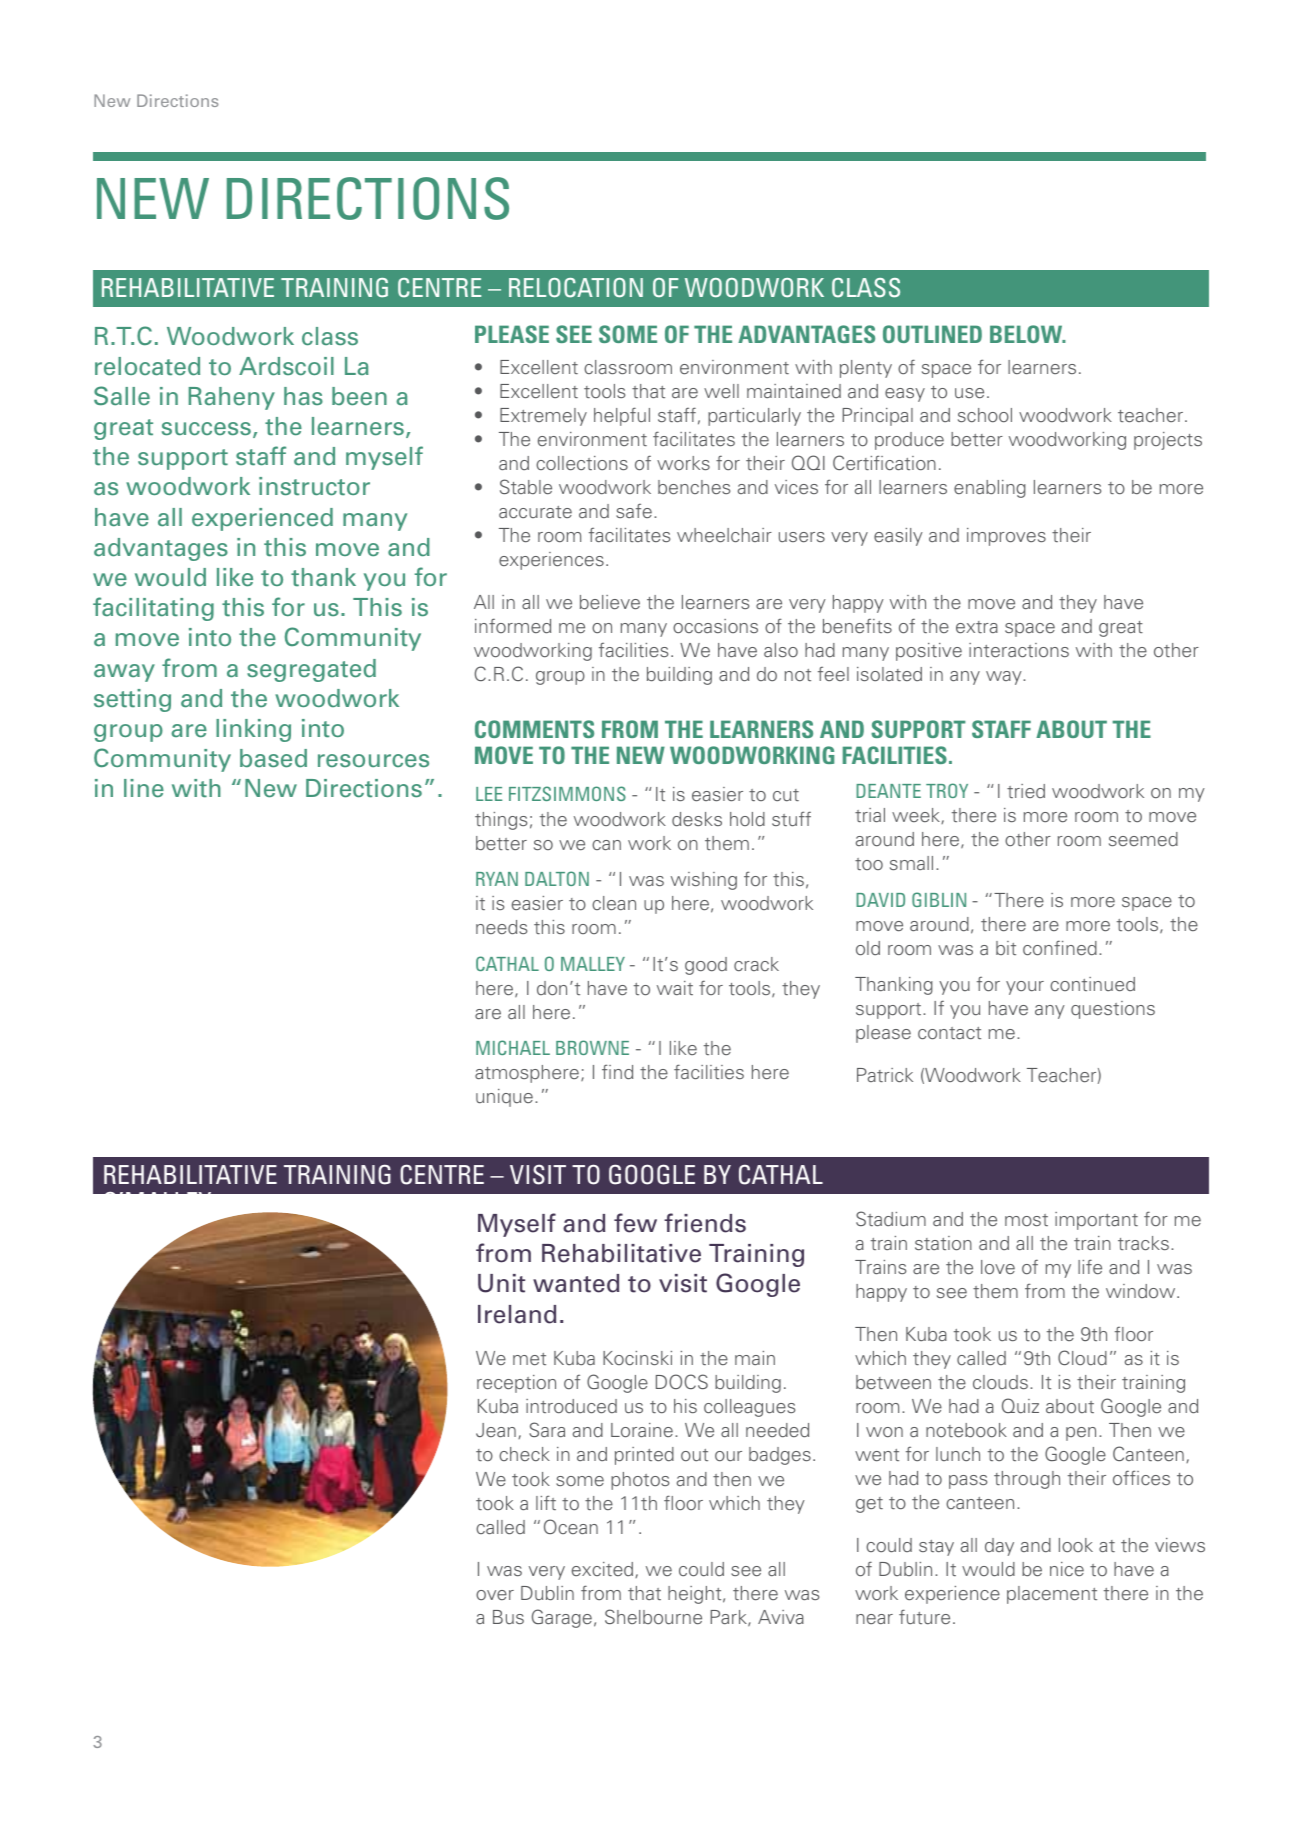 The image size is (1302, 1841). Describe the element at coordinates (495, 1595) in the screenshot. I see `over` at that location.
